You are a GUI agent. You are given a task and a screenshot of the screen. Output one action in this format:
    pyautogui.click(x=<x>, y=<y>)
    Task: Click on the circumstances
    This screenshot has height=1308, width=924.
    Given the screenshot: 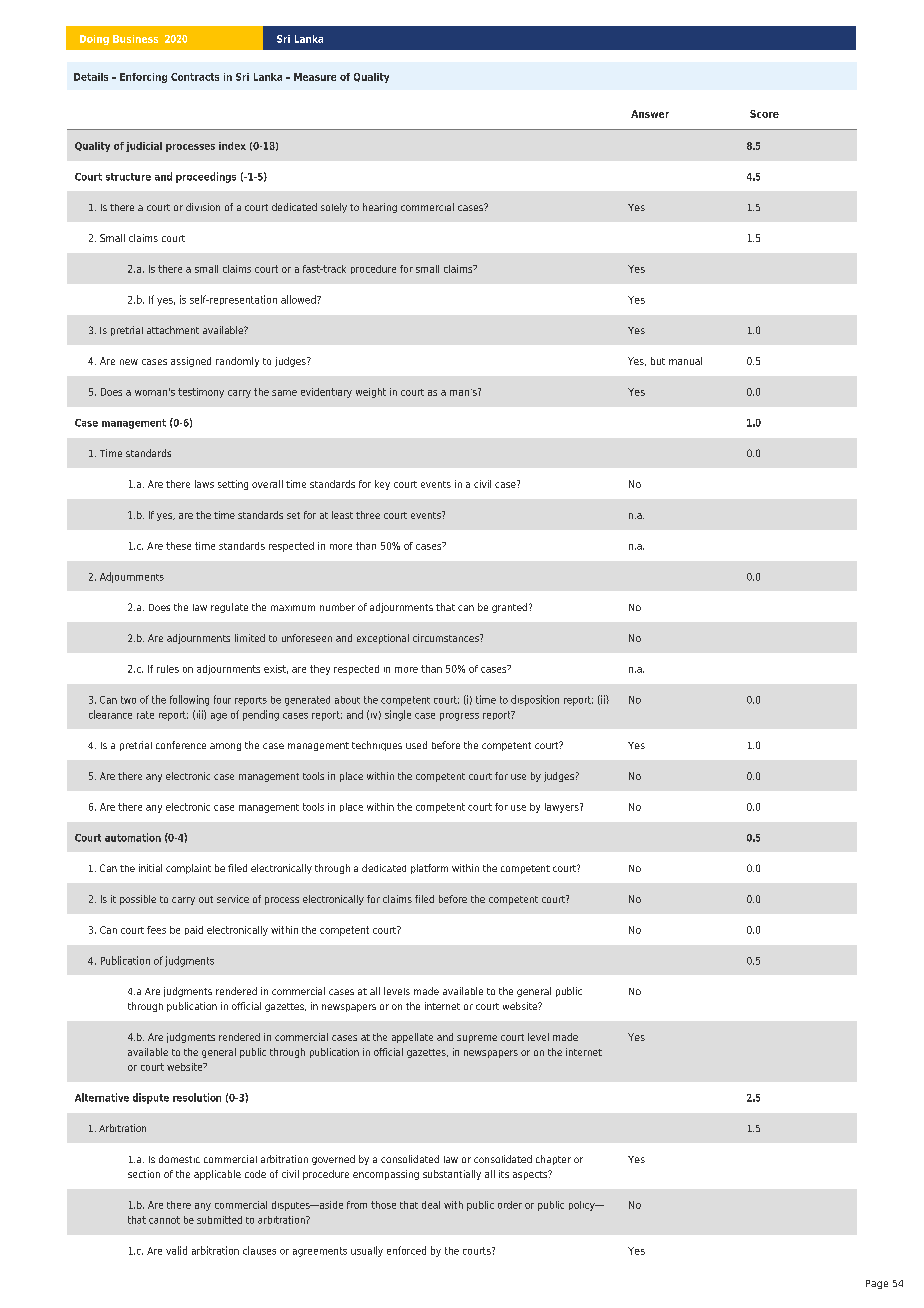 What is the action you would take?
    pyautogui.click(x=447, y=638)
